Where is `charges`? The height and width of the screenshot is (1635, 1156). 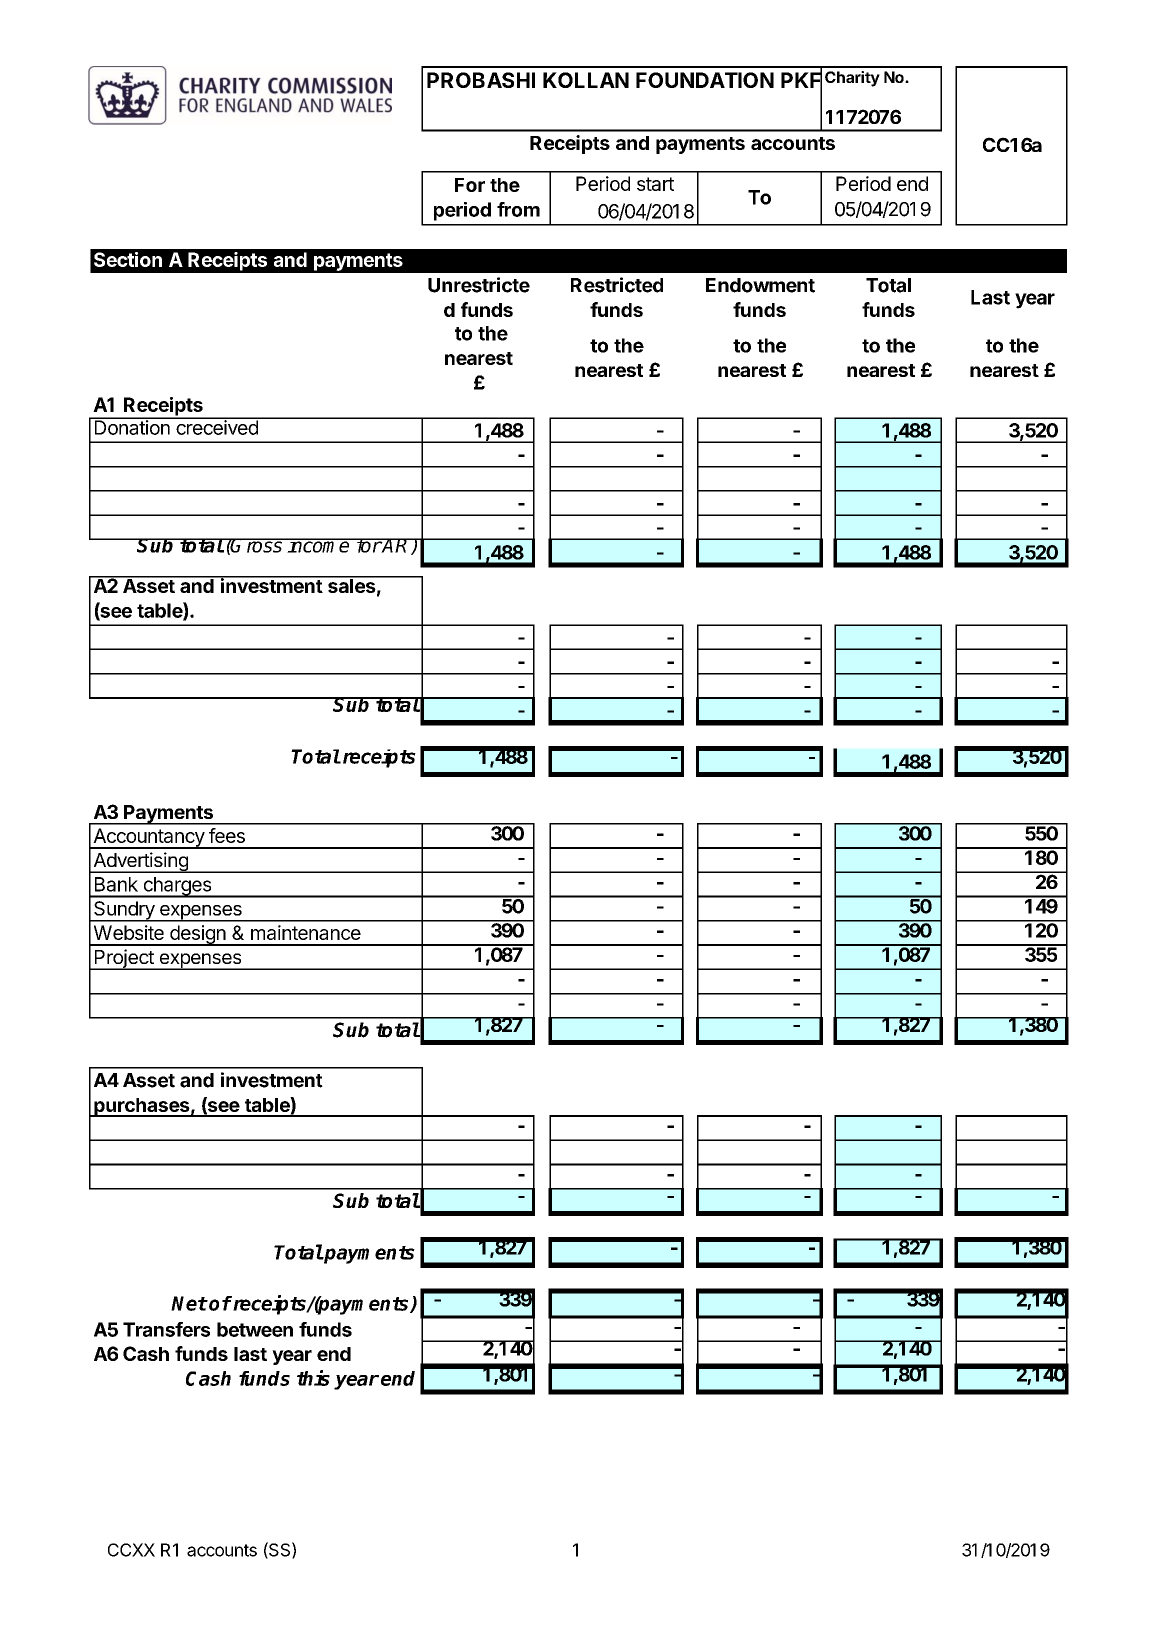
charges is located at coordinates (177, 887).
